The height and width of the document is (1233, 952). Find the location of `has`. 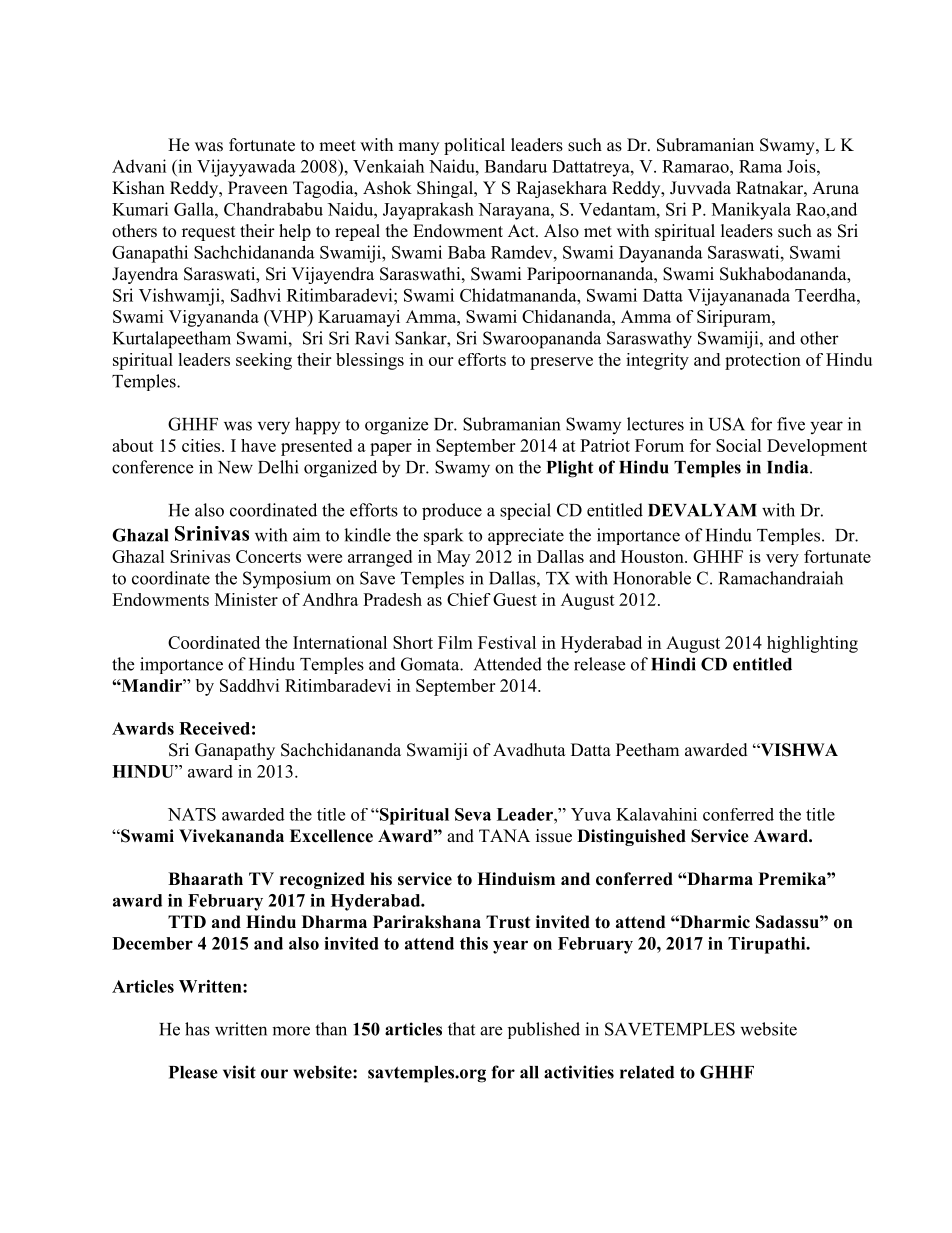

has is located at coordinates (197, 1029).
